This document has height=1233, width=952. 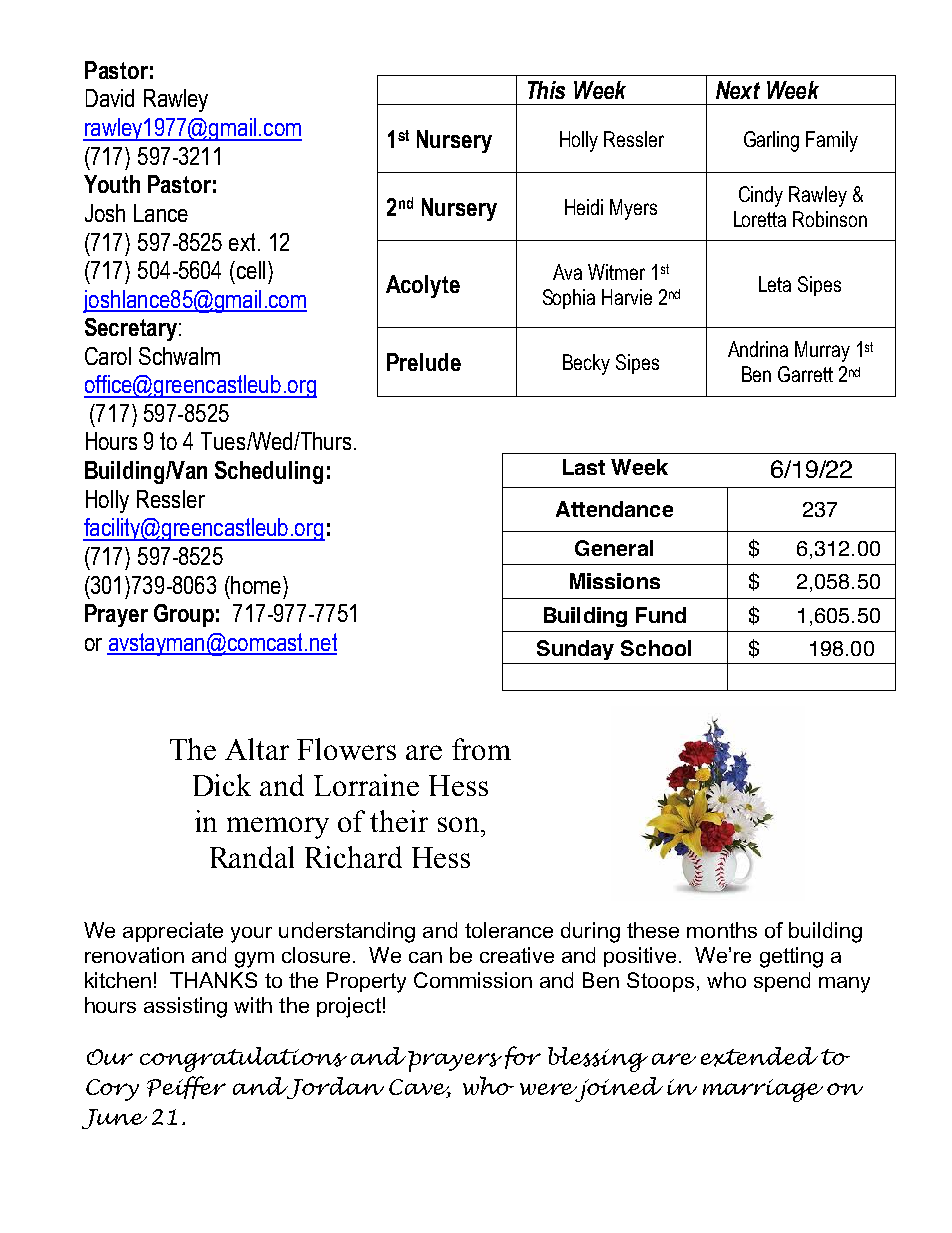 I want to click on Fund, so click(x=661, y=615).
